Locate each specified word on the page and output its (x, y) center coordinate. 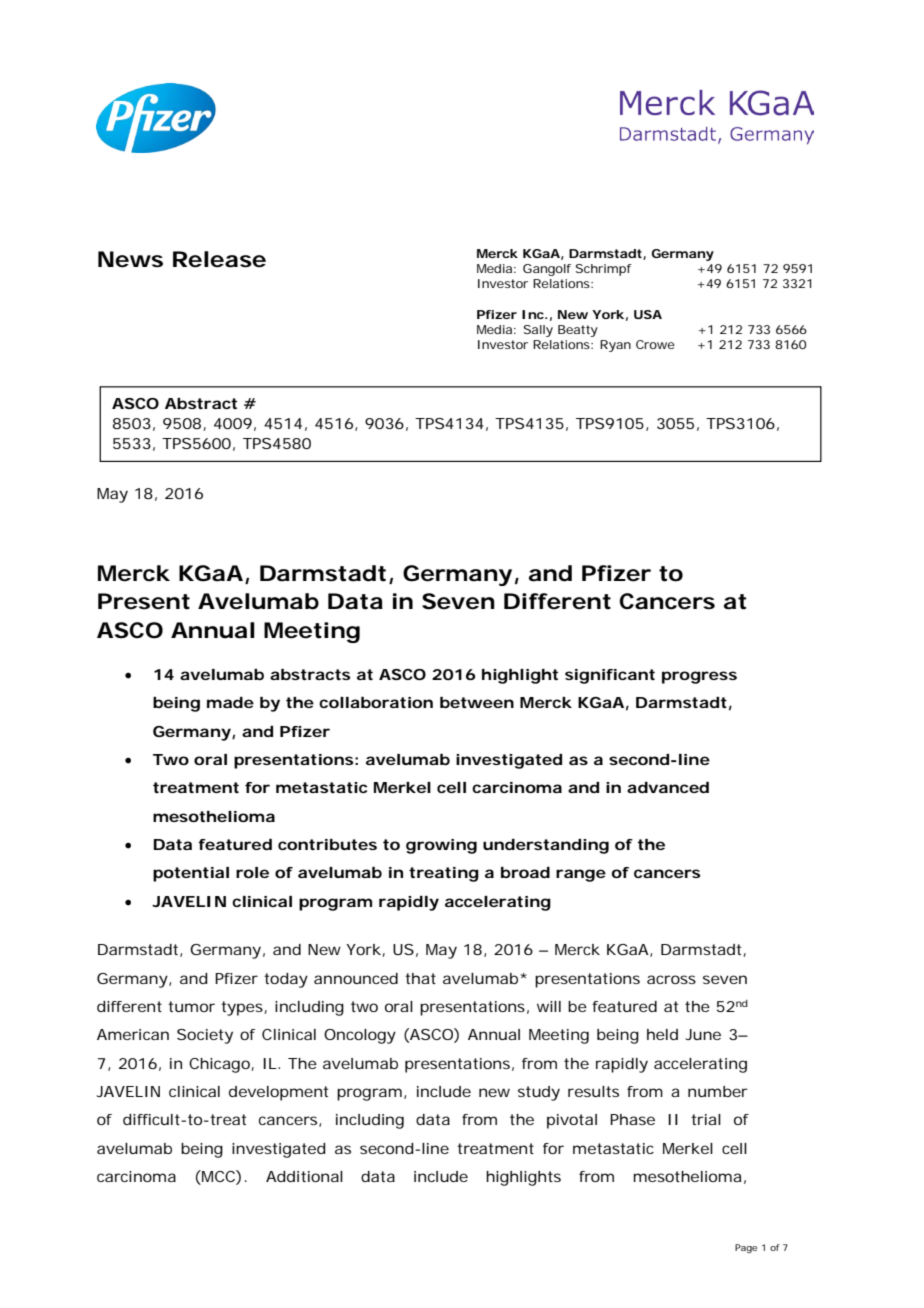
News (130, 259)
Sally (538, 331)
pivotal (572, 1121)
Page (746, 1248)
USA (648, 314)
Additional (304, 1176)
